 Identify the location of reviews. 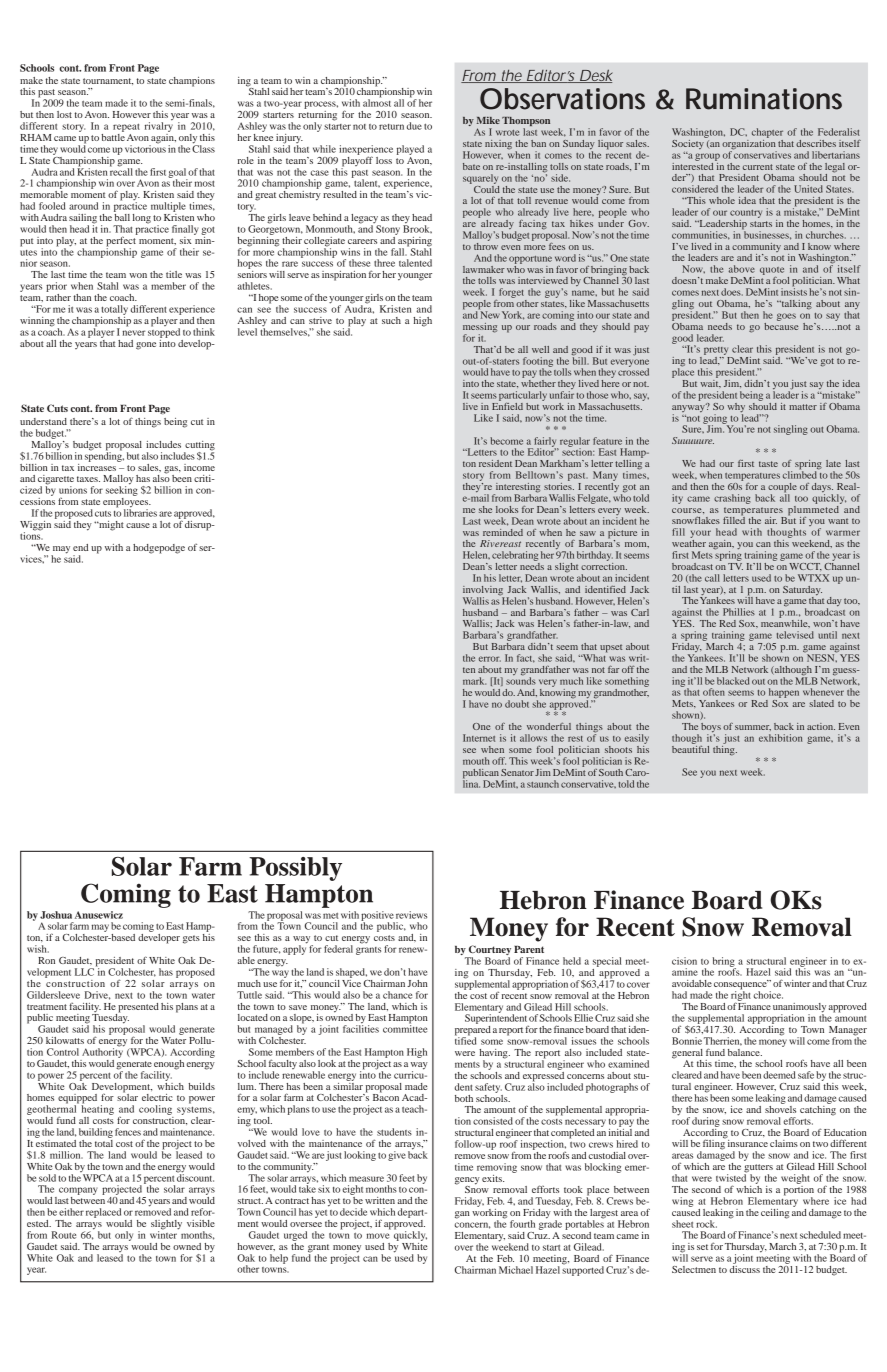
(411, 915).
